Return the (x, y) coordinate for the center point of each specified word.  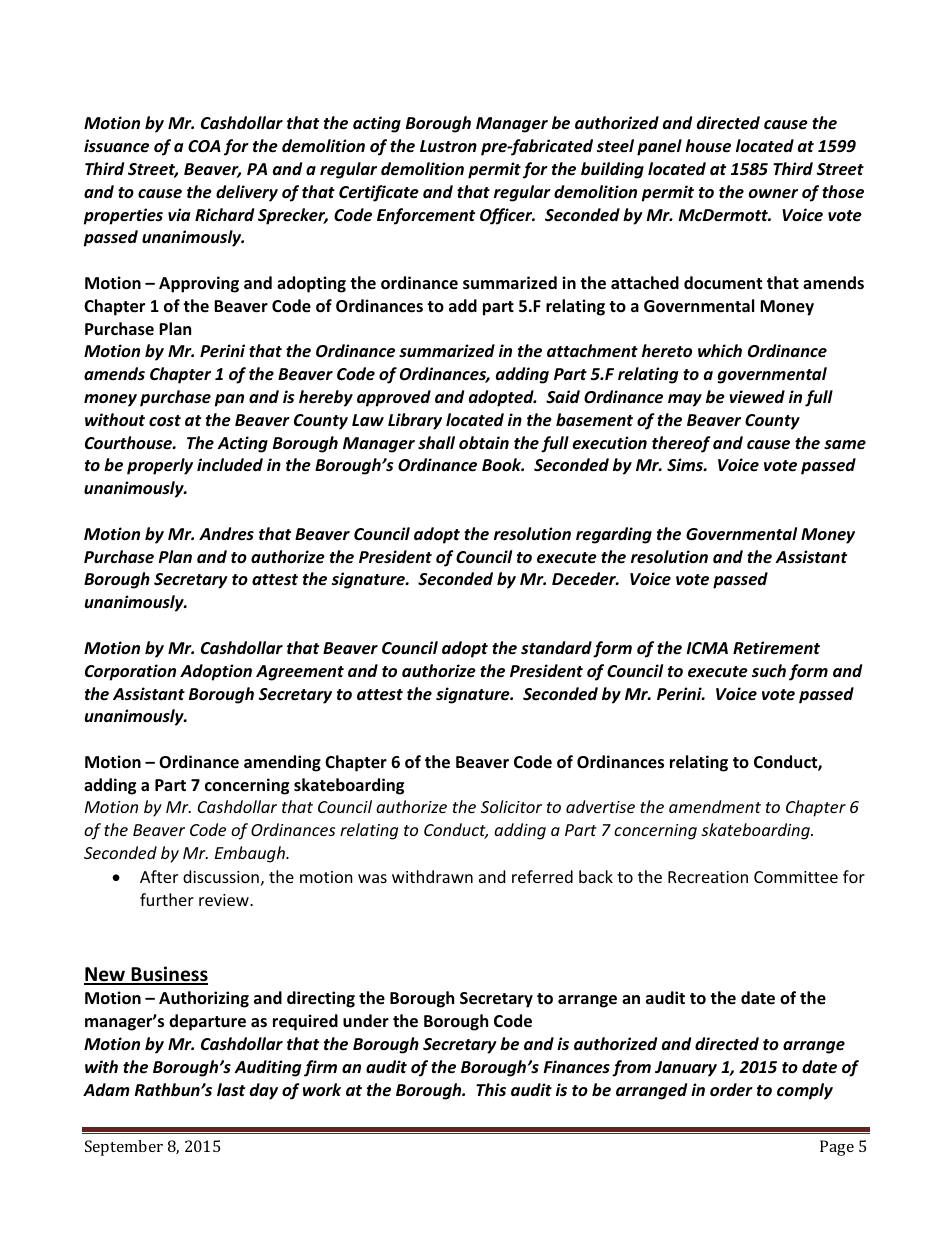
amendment (715, 806)
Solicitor (511, 806)
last (231, 1090)
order (731, 1089)
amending (282, 763)
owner (773, 194)
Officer (507, 216)
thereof (681, 444)
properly (160, 466)
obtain (484, 443)
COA (204, 146)
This (491, 1090)
